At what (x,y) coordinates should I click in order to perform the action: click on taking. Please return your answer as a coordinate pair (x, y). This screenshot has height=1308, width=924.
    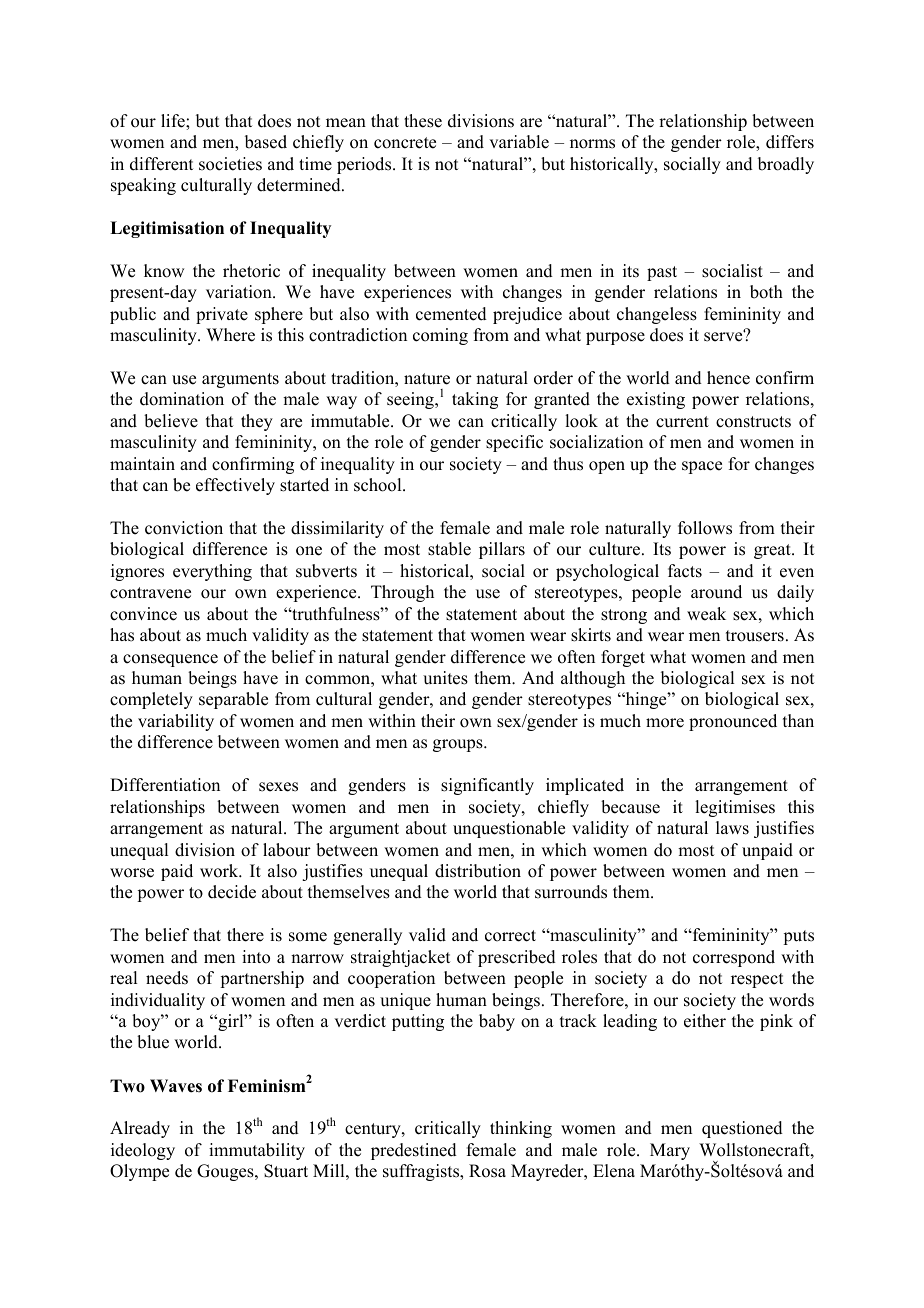
    Looking at the image, I should click on (475, 400).
